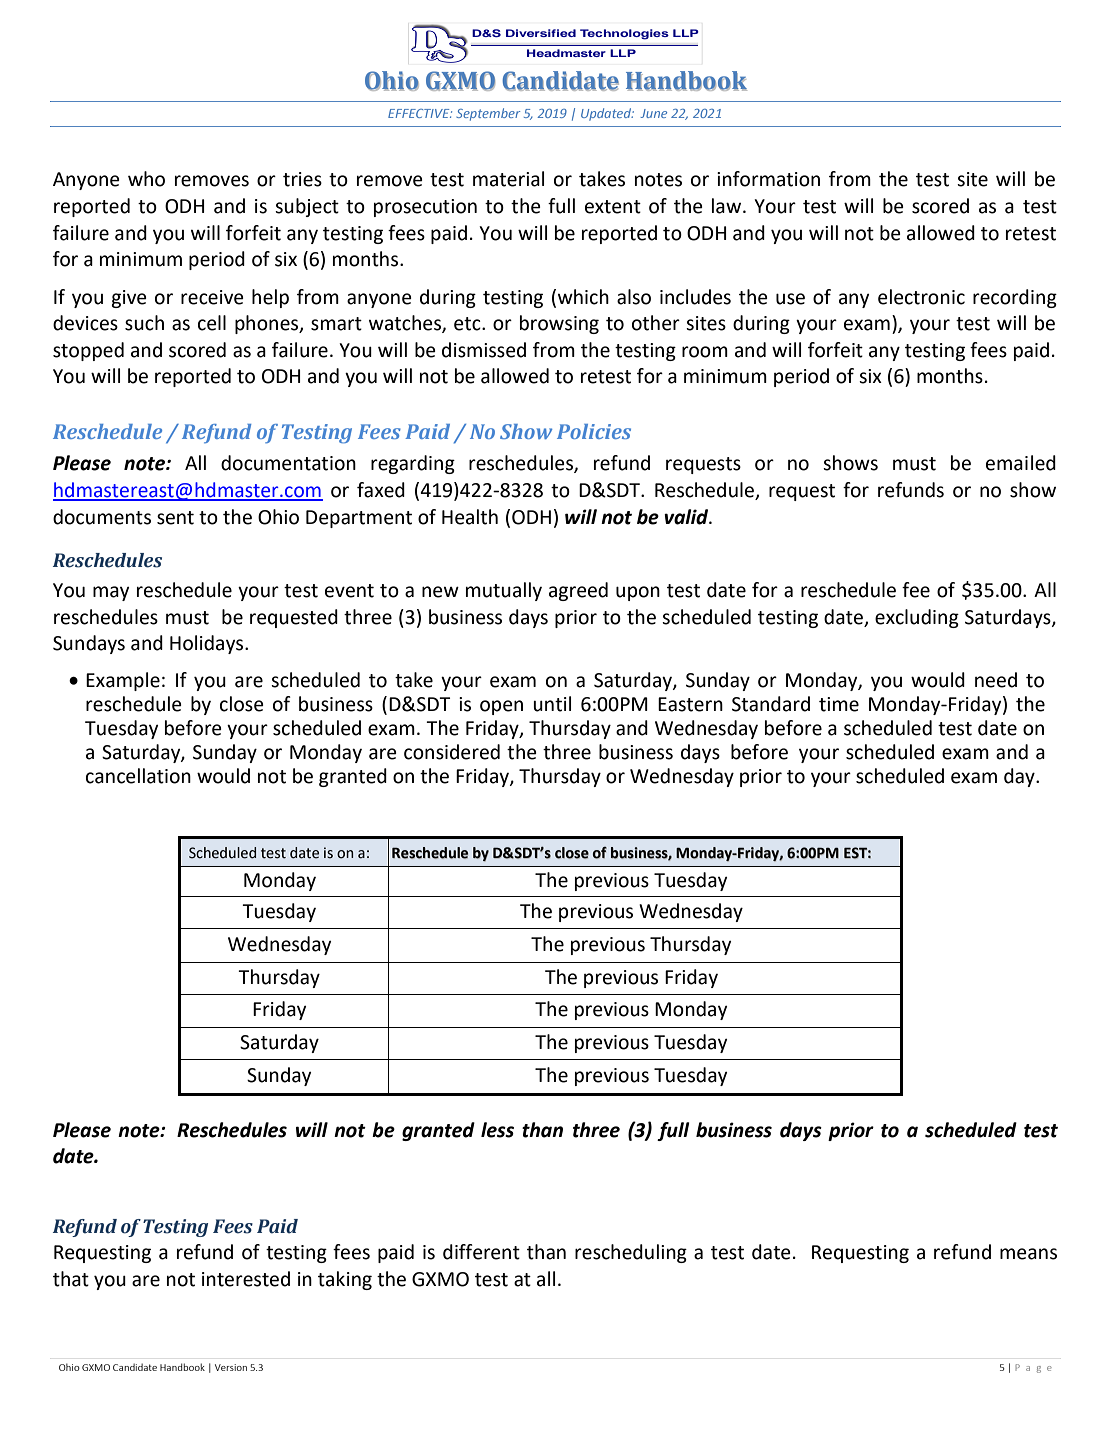  What do you see at coordinates (839, 704) in the page?
I see `time` at bounding box center [839, 704].
